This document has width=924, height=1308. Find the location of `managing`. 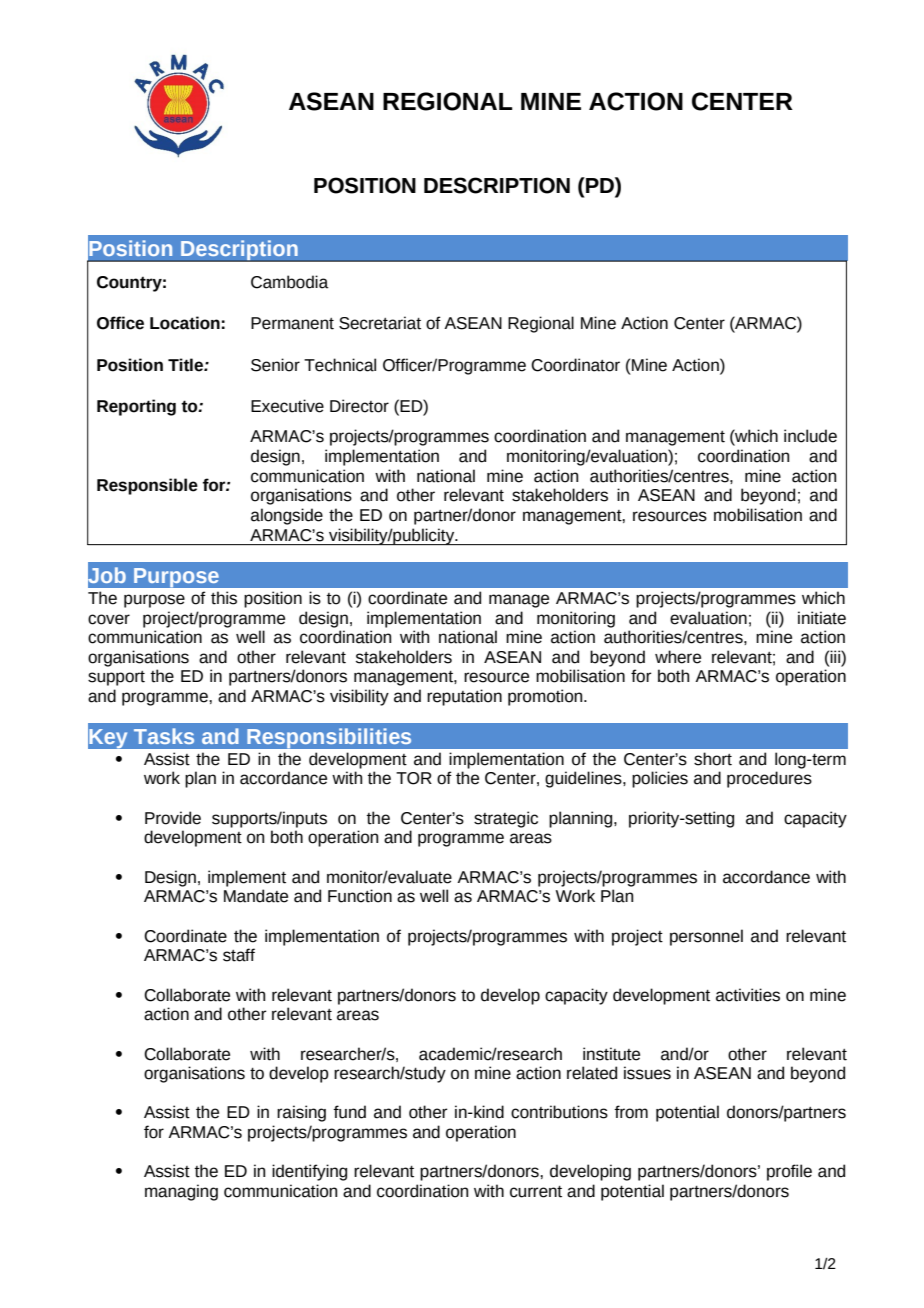

managing is located at coordinates (181, 1192).
